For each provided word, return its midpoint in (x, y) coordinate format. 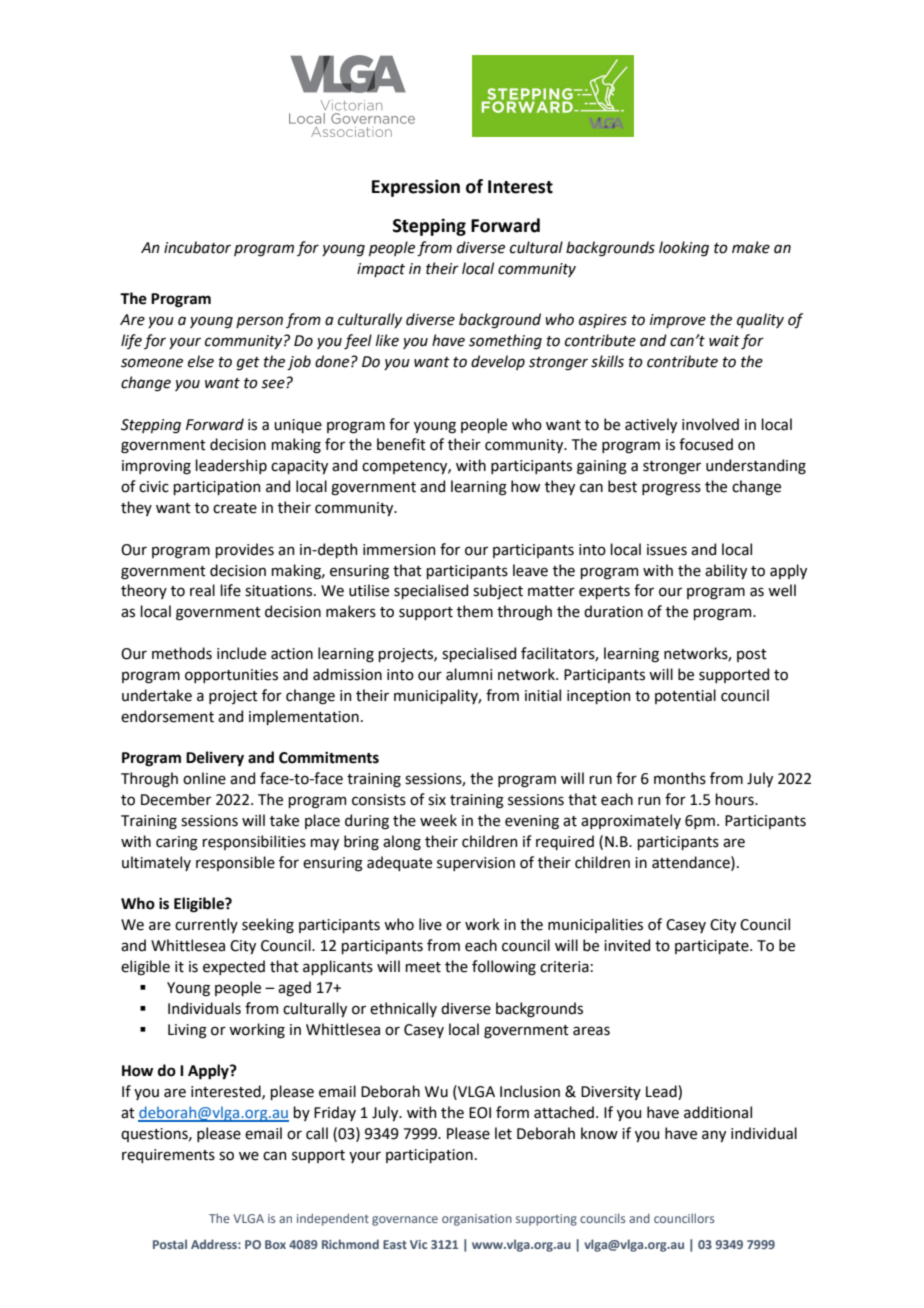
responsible (235, 863)
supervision (476, 864)
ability (726, 571)
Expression (416, 188)
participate (713, 947)
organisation (477, 1220)
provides (244, 550)
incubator (197, 247)
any (714, 1136)
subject (498, 591)
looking (684, 249)
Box (275, 1244)
